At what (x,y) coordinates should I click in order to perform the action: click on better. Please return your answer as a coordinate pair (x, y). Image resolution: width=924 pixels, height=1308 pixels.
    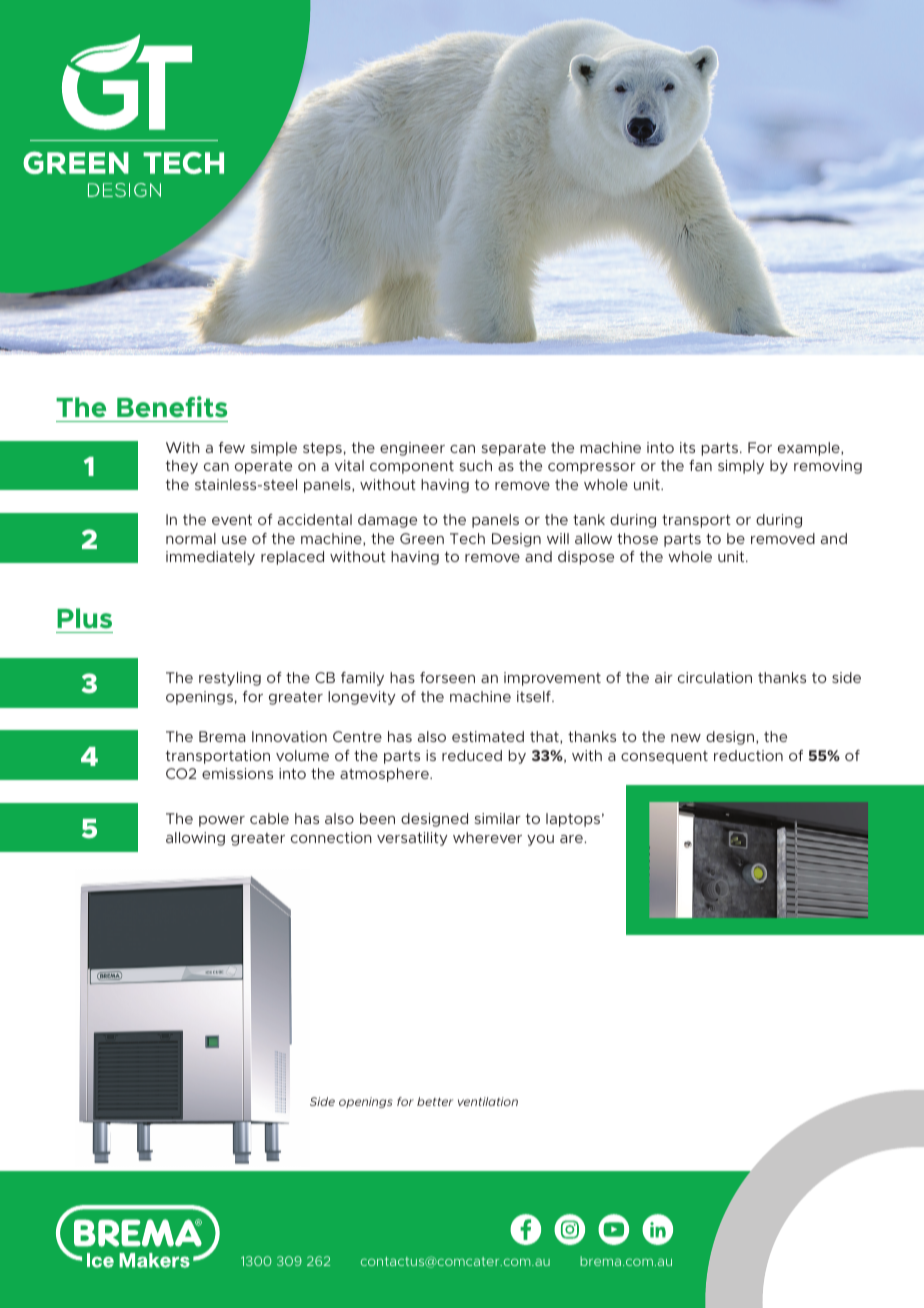
    Looking at the image, I should click on (435, 1101).
